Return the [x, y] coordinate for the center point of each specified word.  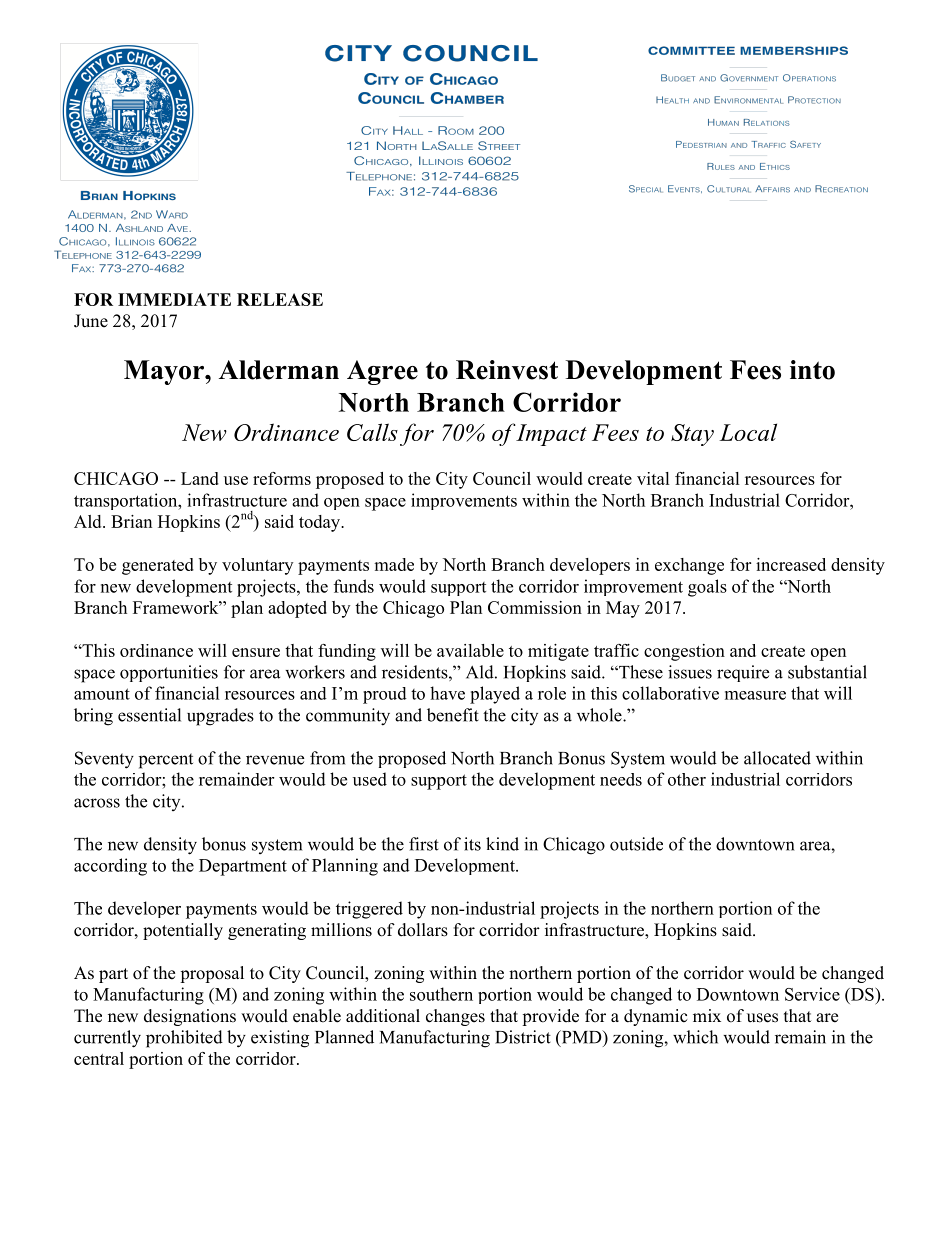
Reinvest [507, 370]
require [743, 673]
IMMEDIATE [174, 299]
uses [762, 1018]
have [447, 693]
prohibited [184, 1039]
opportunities [169, 673]
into [812, 370]
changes [455, 1017]
